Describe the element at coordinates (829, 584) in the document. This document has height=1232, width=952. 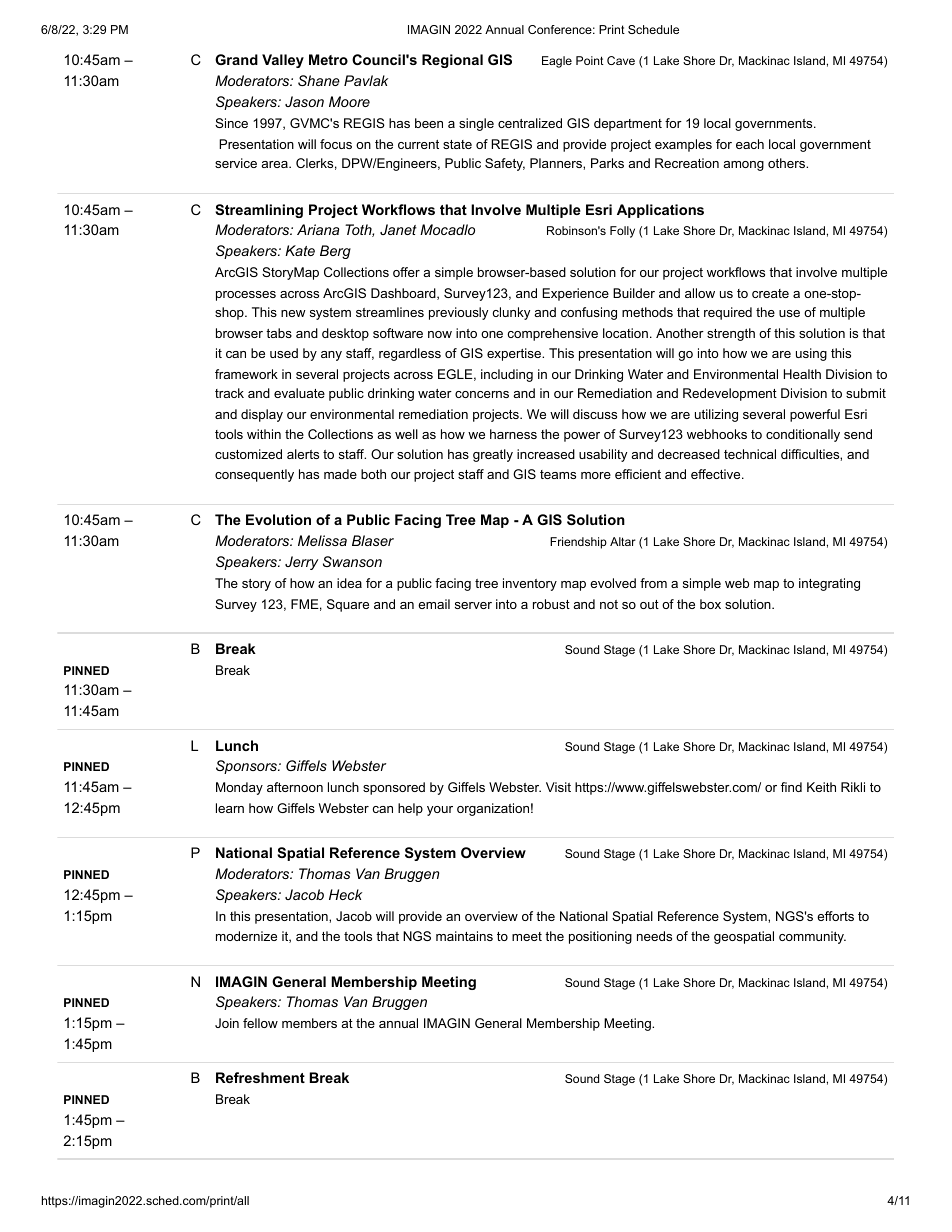
I see `integrating` at that location.
